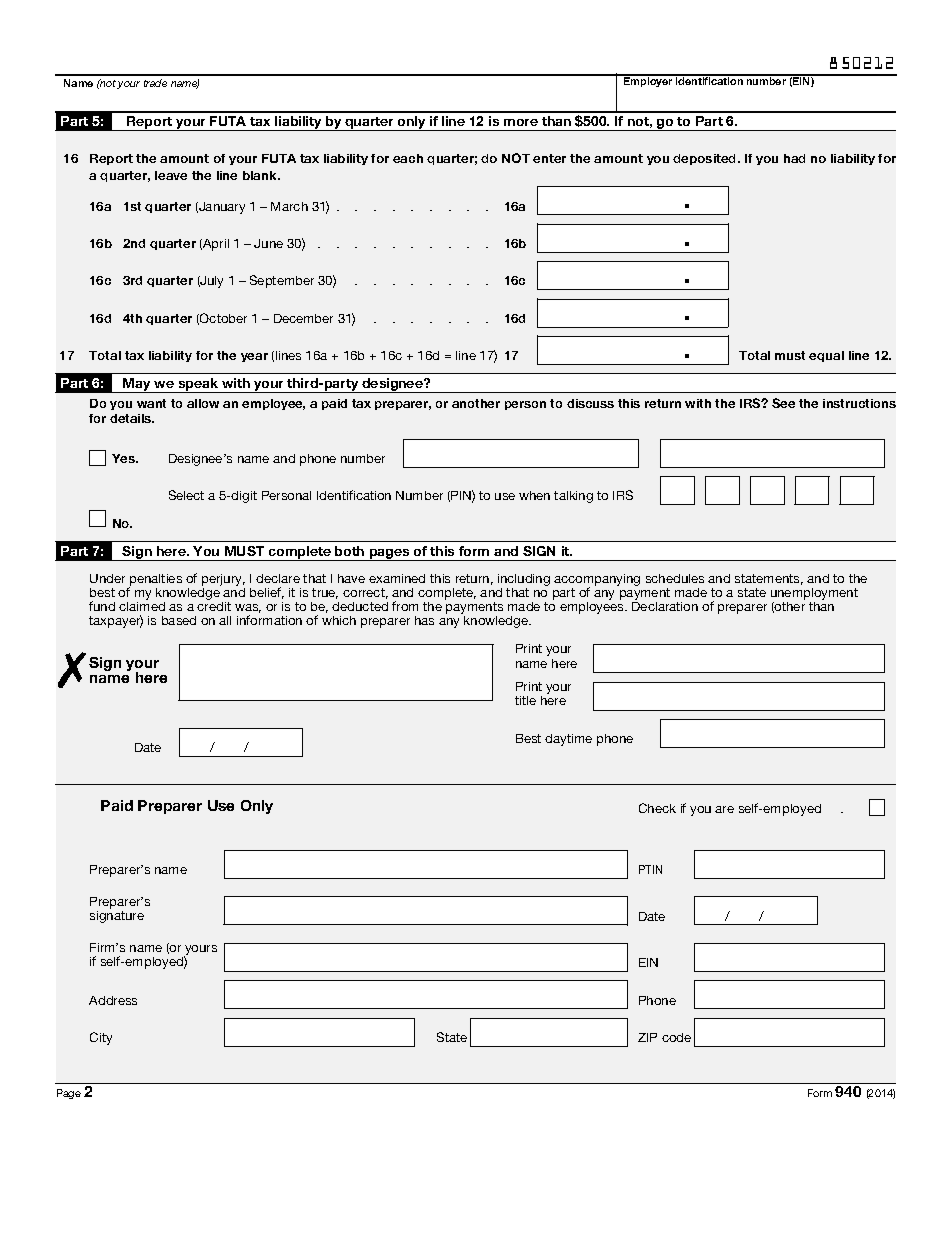  I want to click on allow, so click(203, 403).
